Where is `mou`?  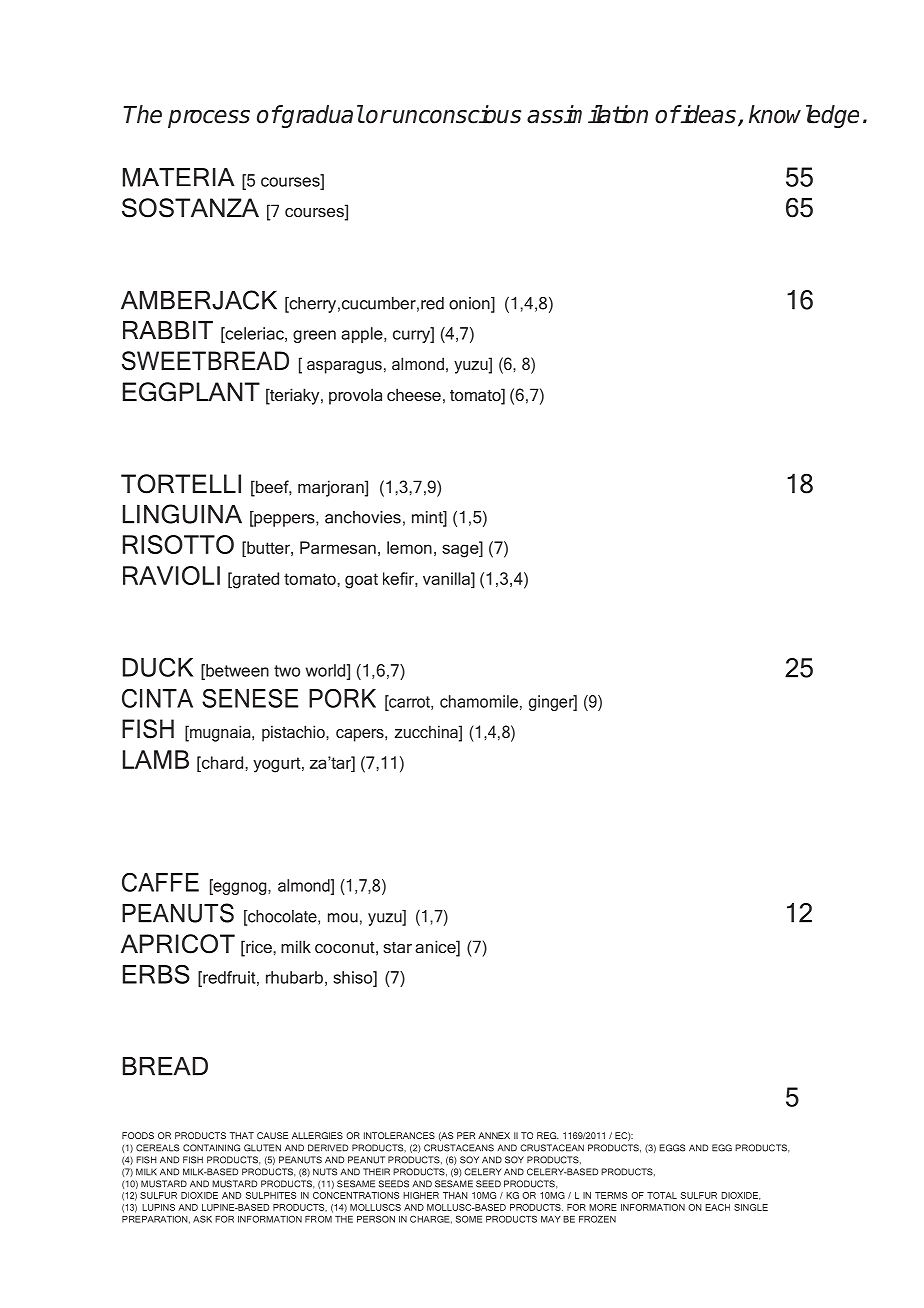
mou is located at coordinates (343, 918).
